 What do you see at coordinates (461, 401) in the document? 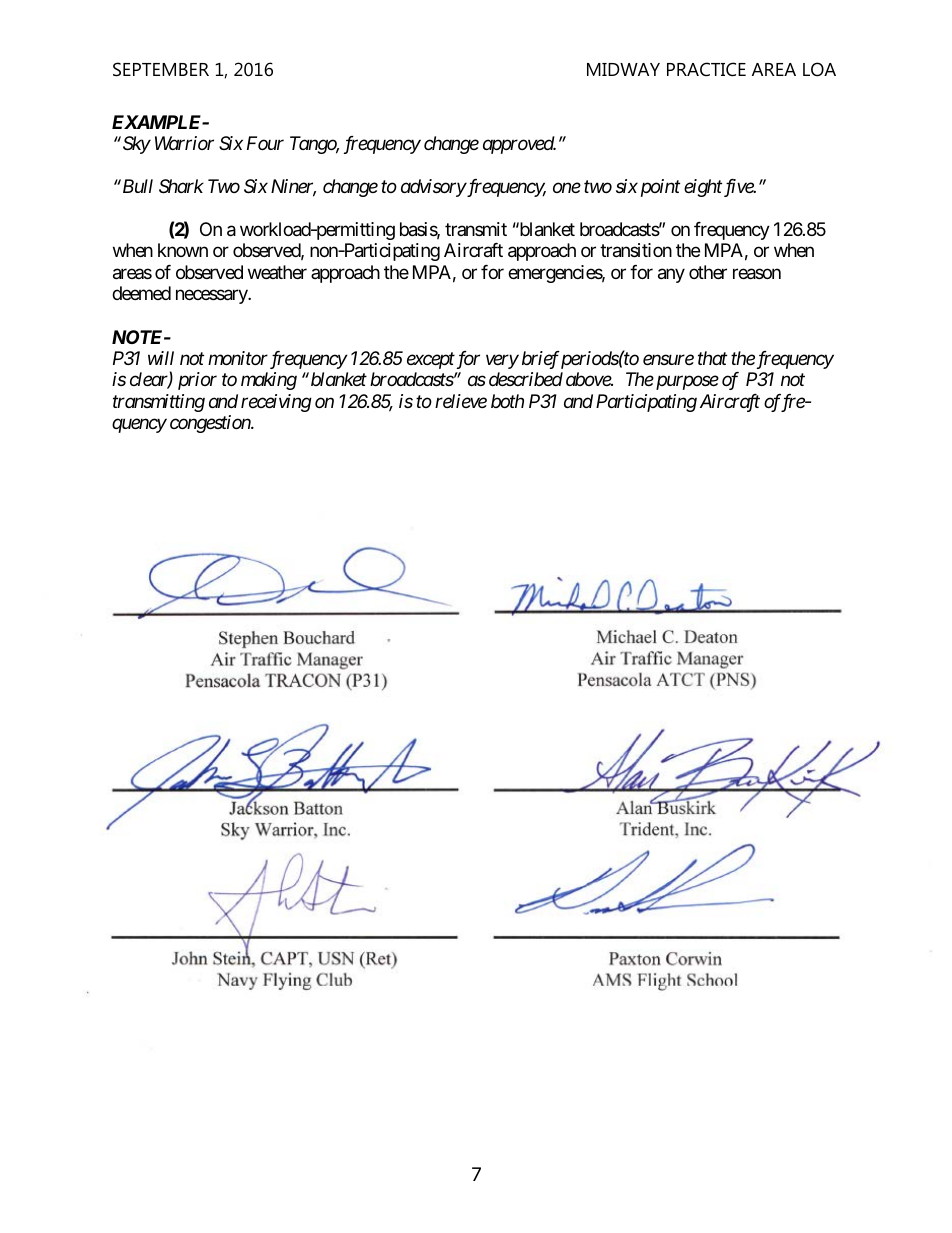
I see `relieve` at bounding box center [461, 401].
